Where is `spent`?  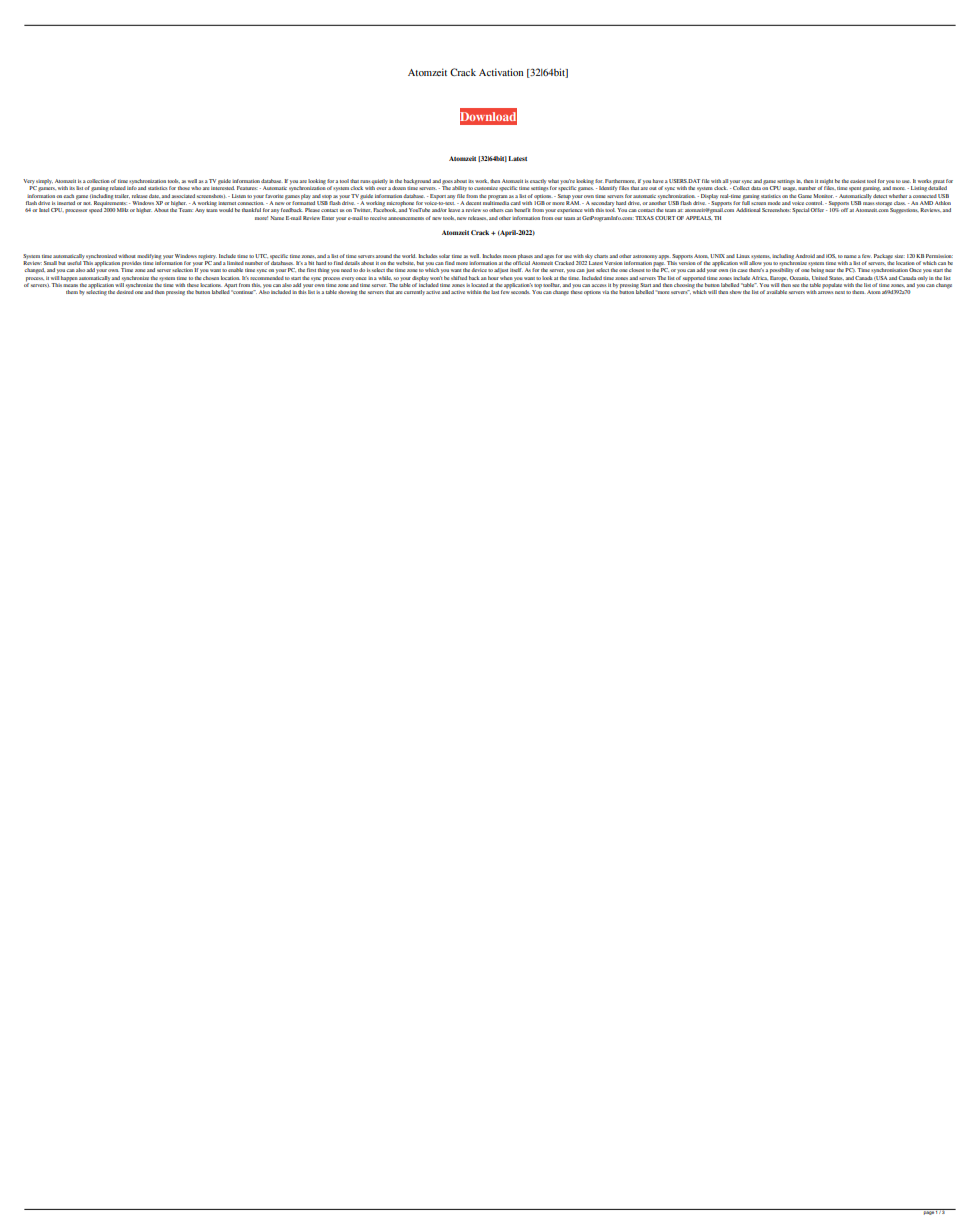 spent is located at coordinates (855, 189).
